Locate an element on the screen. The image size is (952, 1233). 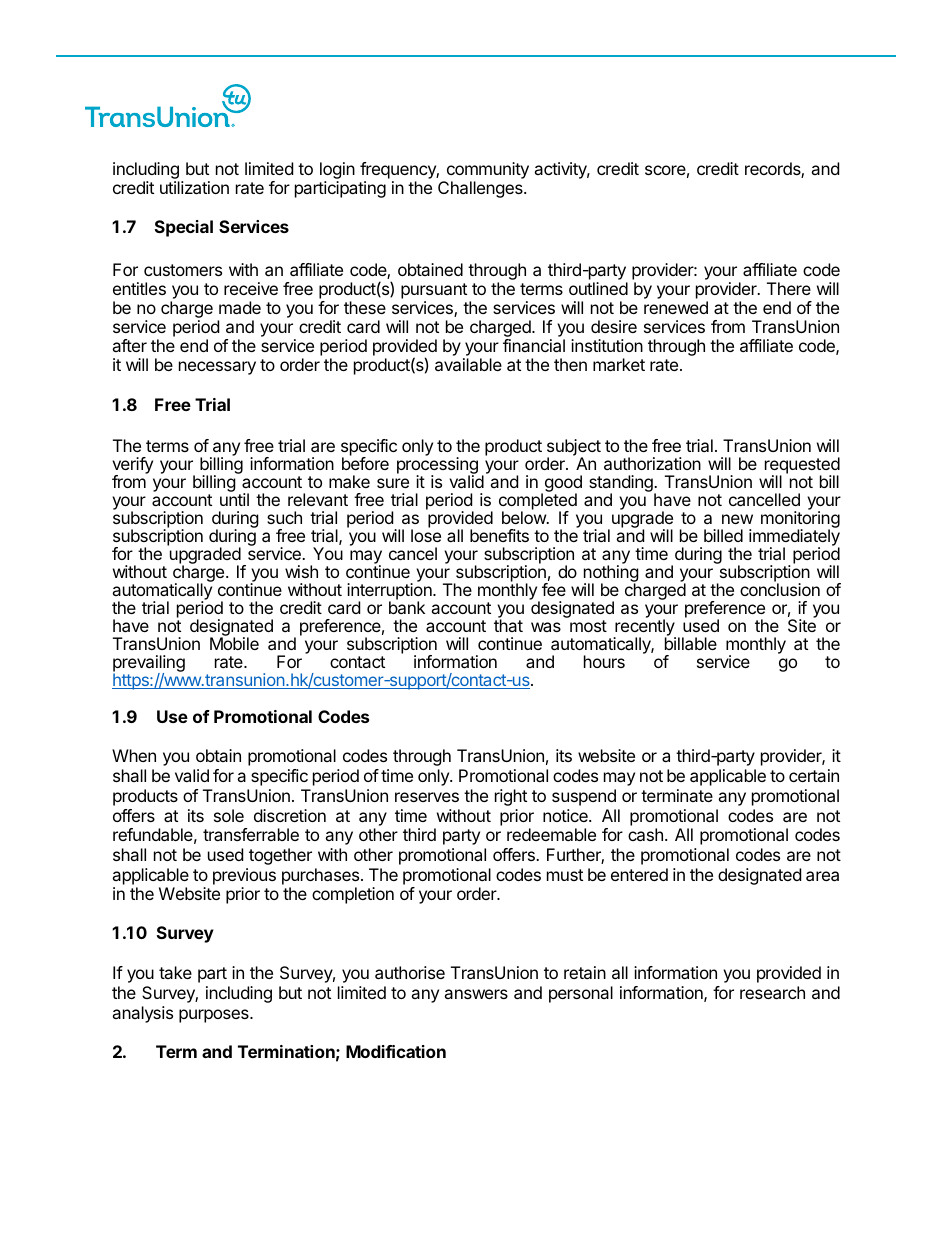
utilization is located at coordinates (194, 187).
